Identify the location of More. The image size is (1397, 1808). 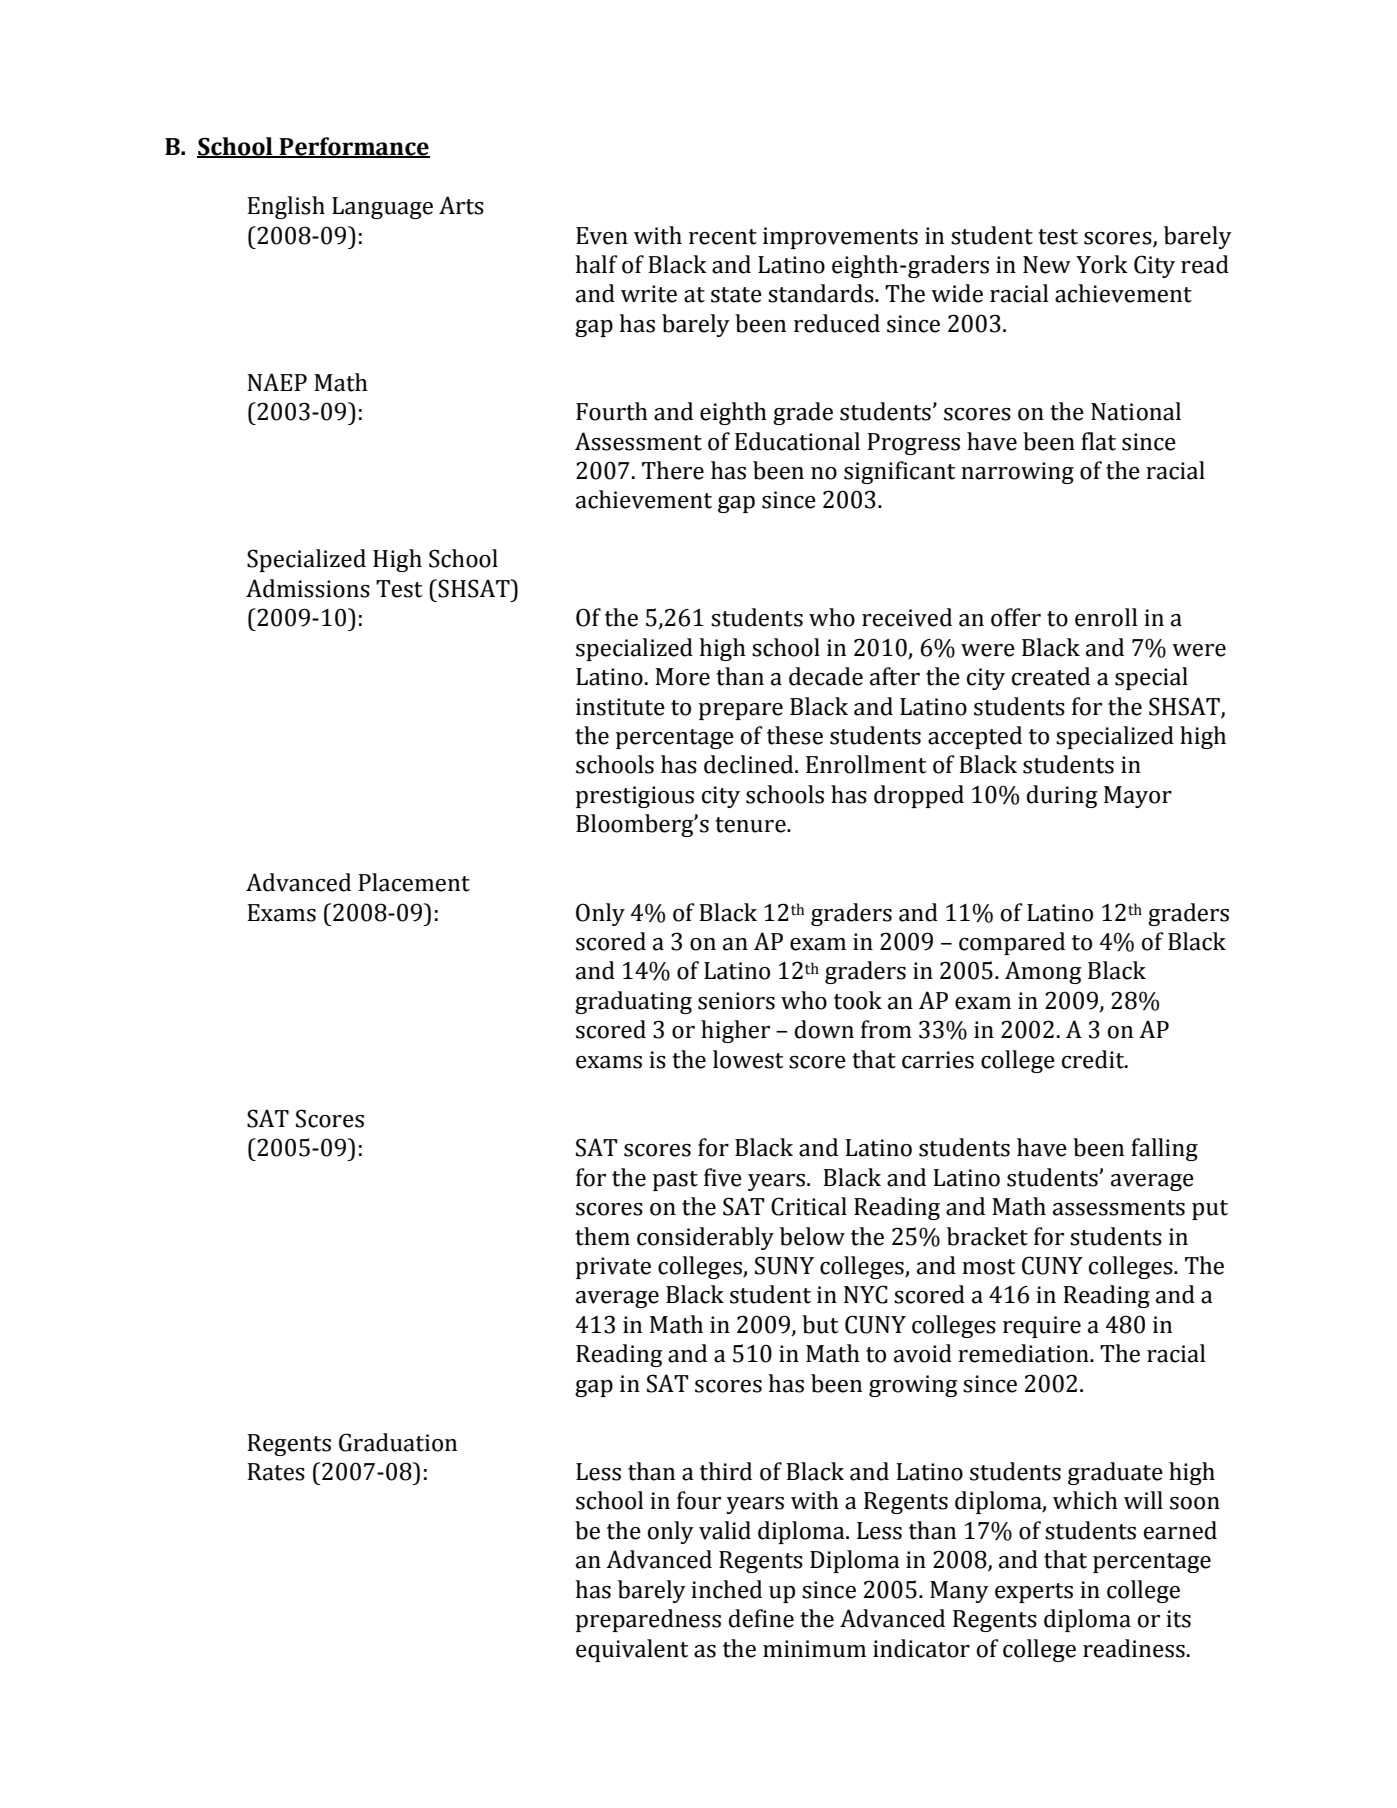
(682, 677).
